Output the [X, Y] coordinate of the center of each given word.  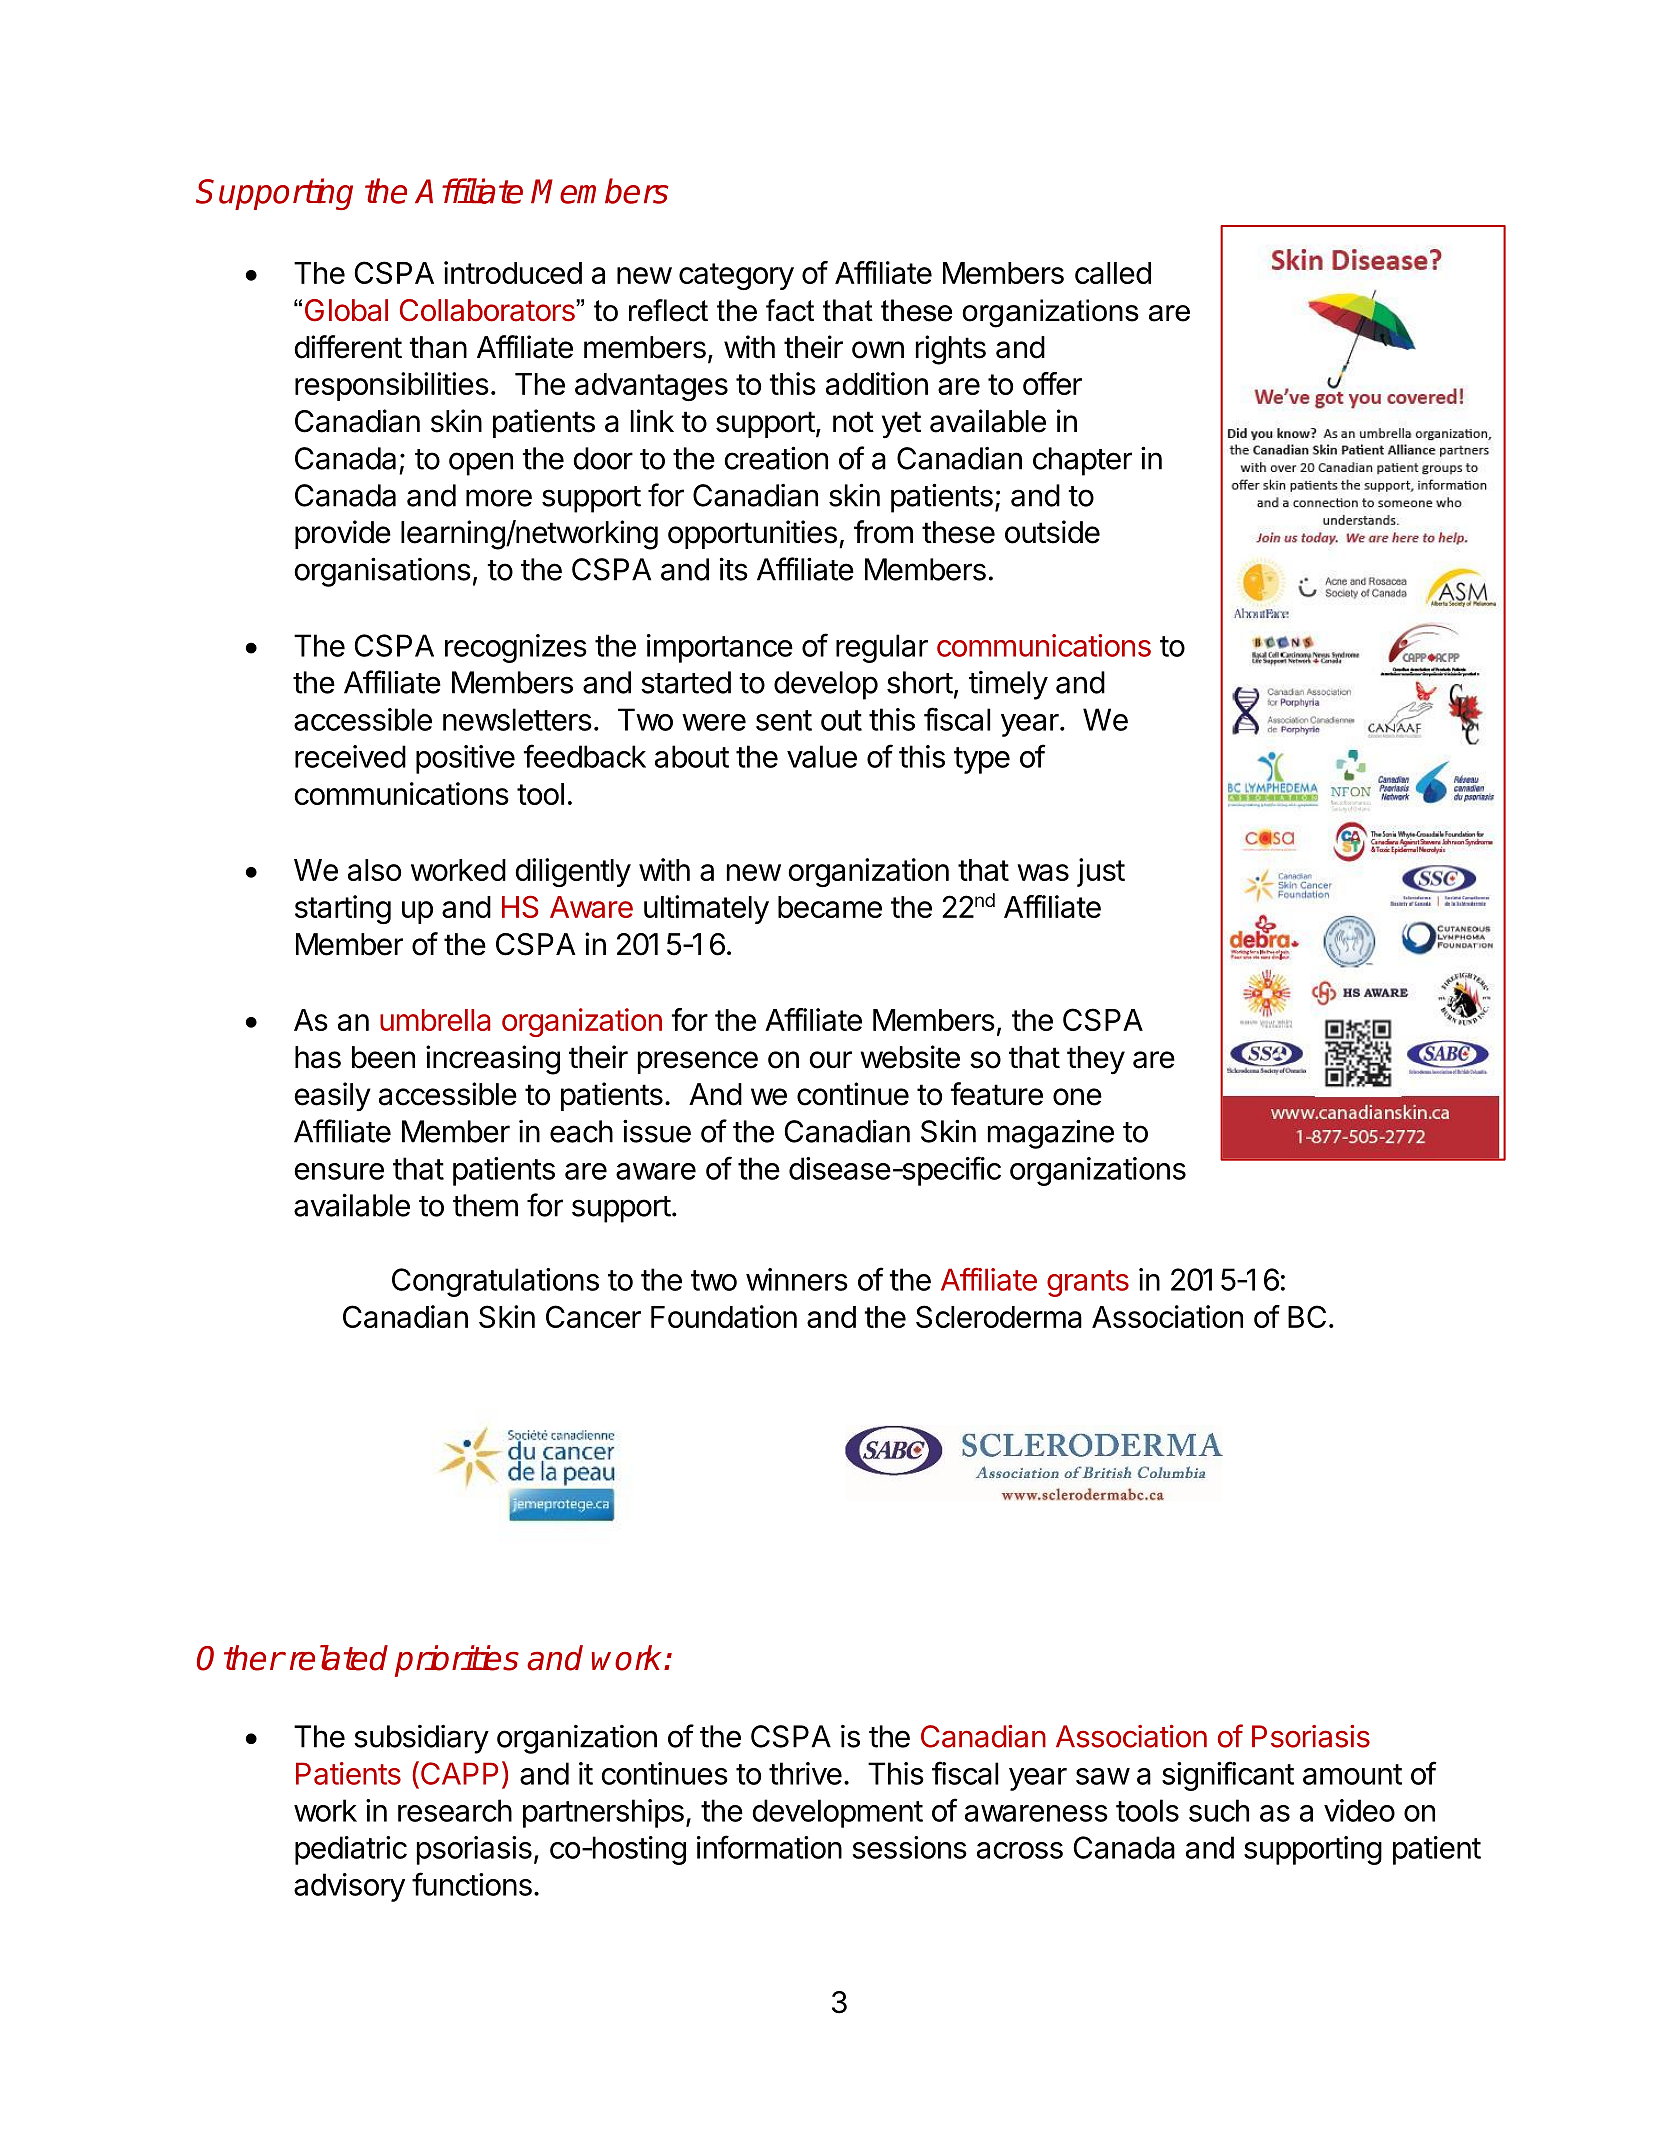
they [1096, 1060]
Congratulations [495, 1282]
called [1113, 273]
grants [1088, 1283]
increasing [493, 1060]
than [438, 347]
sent [784, 720]
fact [790, 310]
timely [1008, 685]
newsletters [517, 719]
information [769, 1847]
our [830, 1060]
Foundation [724, 1316]
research [455, 1810]
